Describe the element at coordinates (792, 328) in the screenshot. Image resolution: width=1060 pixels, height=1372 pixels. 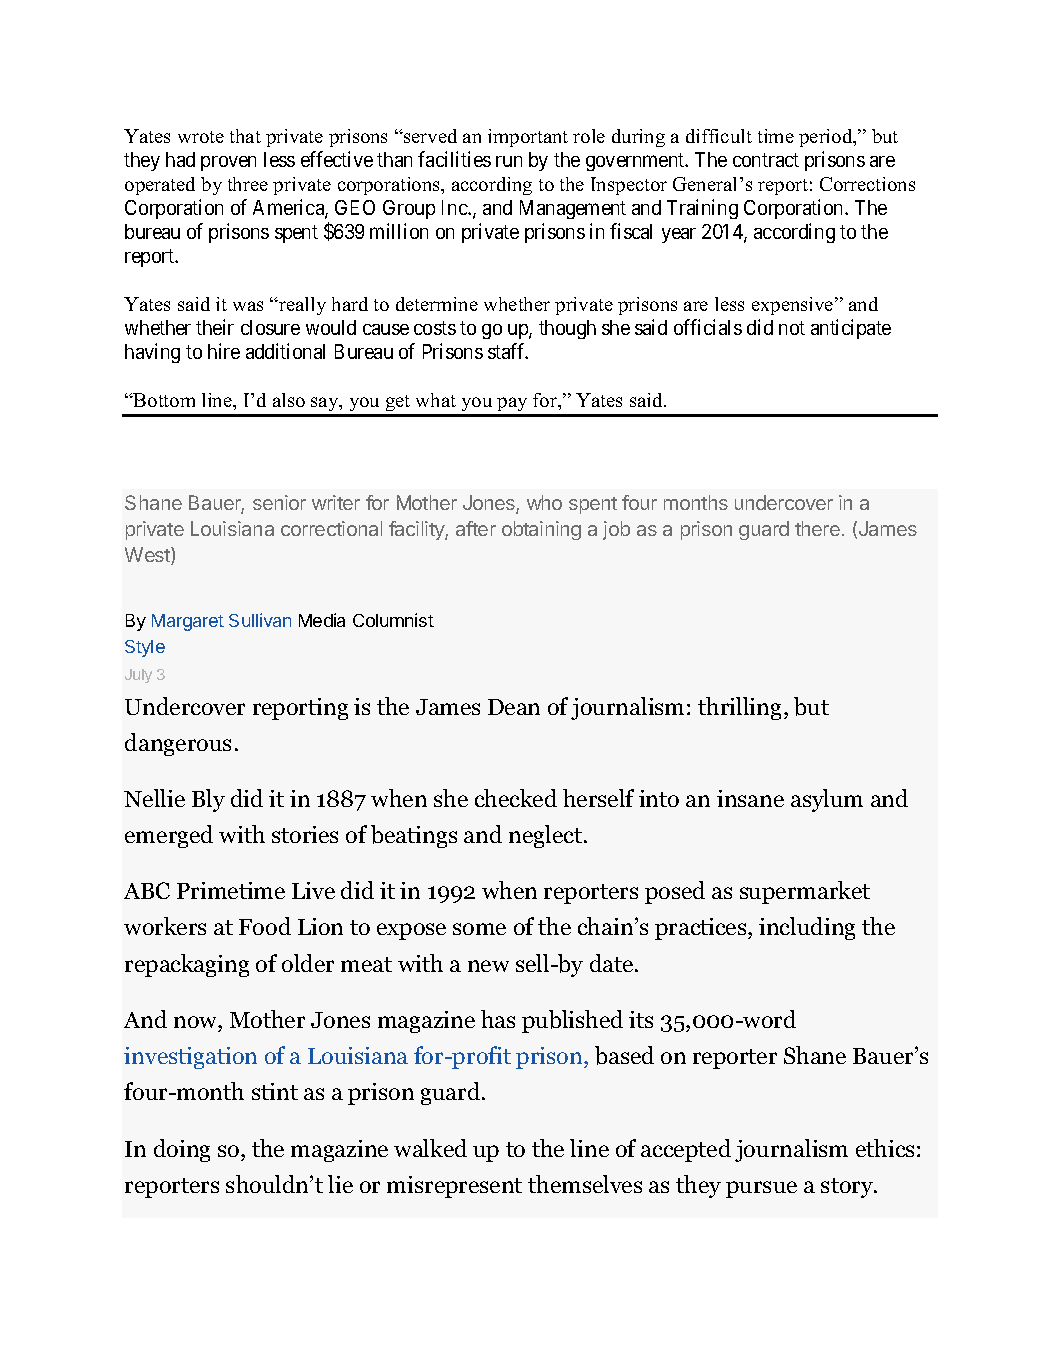
I see `not` at that location.
